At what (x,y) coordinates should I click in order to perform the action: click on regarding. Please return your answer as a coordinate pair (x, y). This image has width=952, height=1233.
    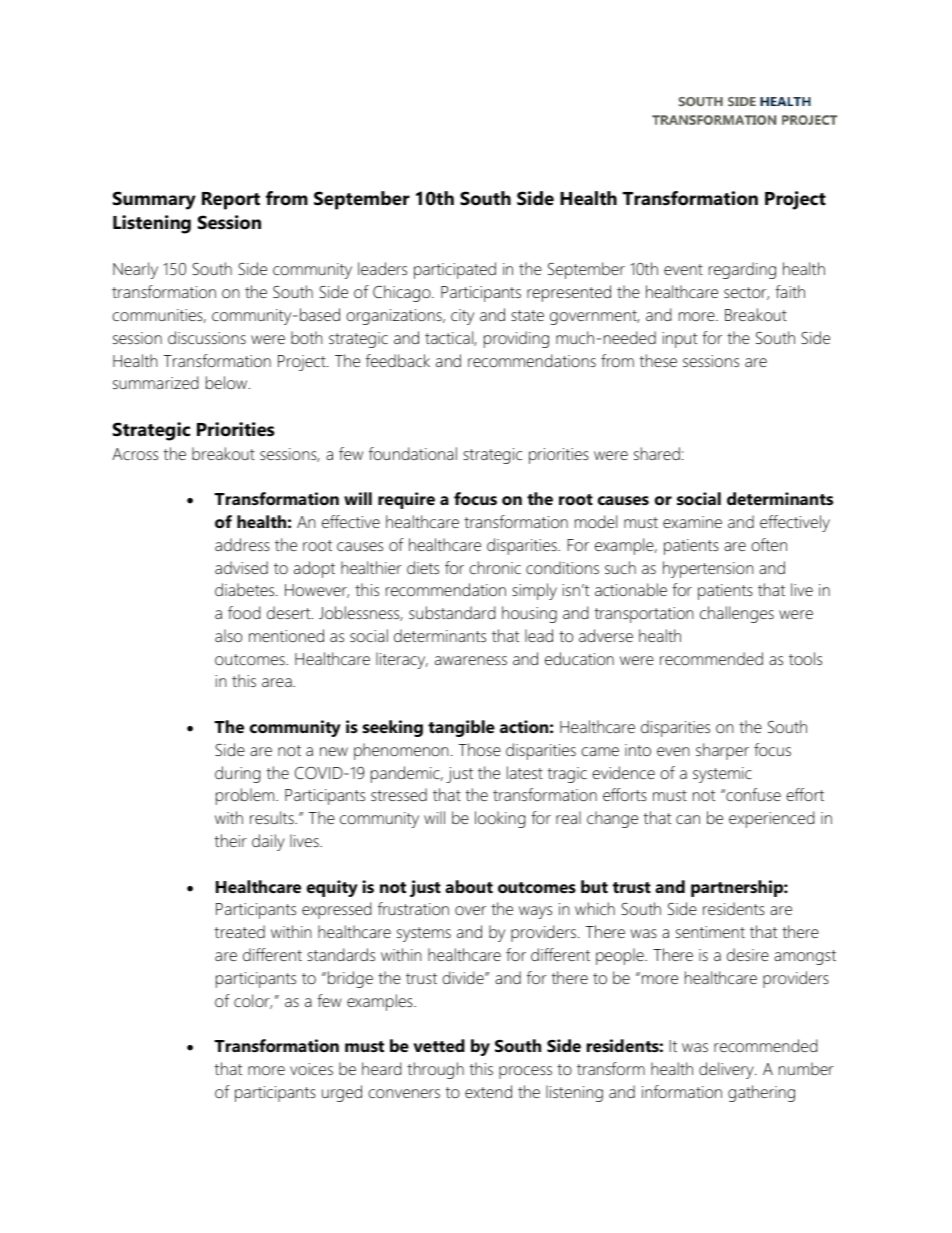
    Looking at the image, I should click on (742, 270).
